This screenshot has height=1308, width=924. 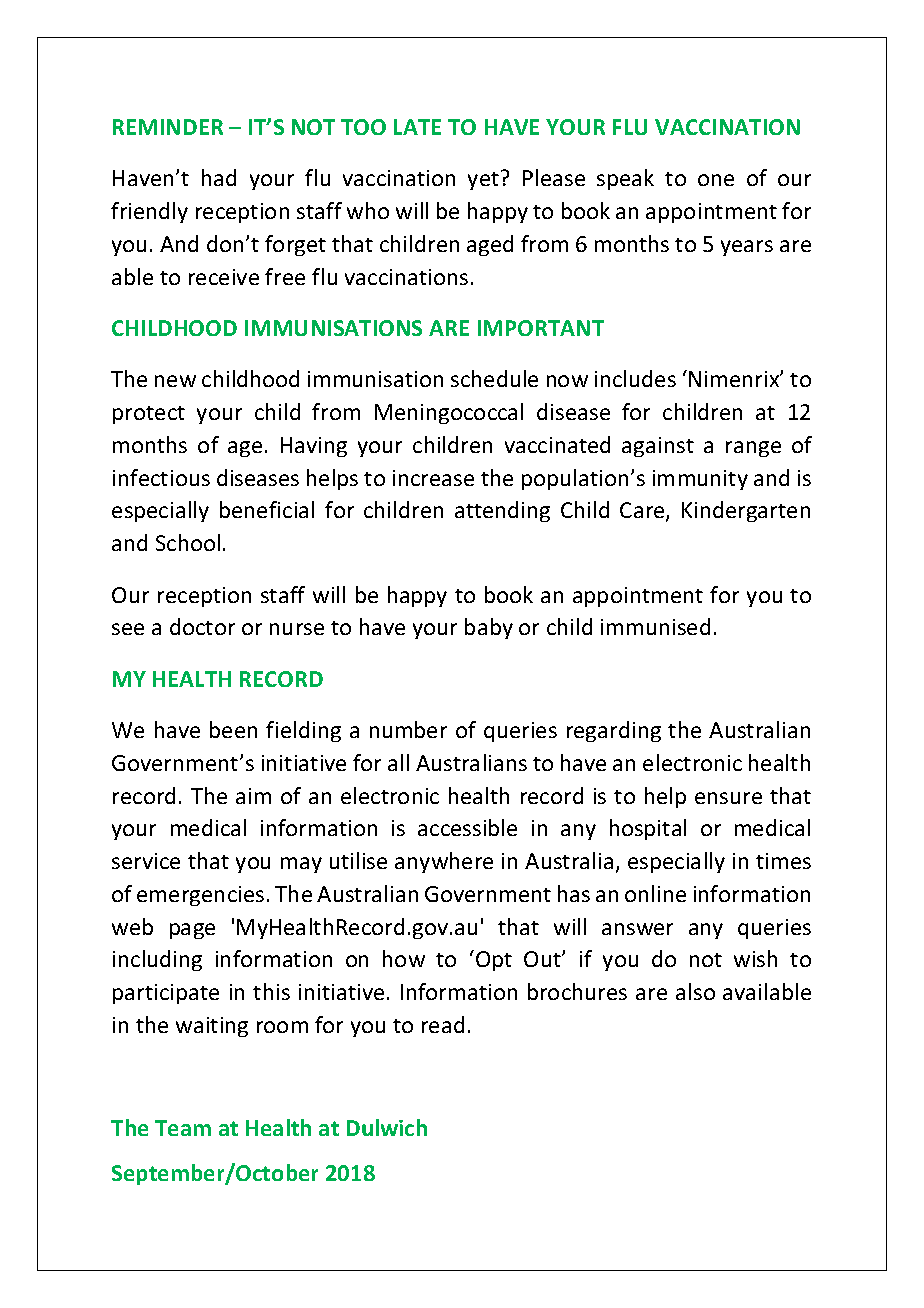 What do you see at coordinates (183, 1128) in the screenshot?
I see `Team` at bounding box center [183, 1128].
